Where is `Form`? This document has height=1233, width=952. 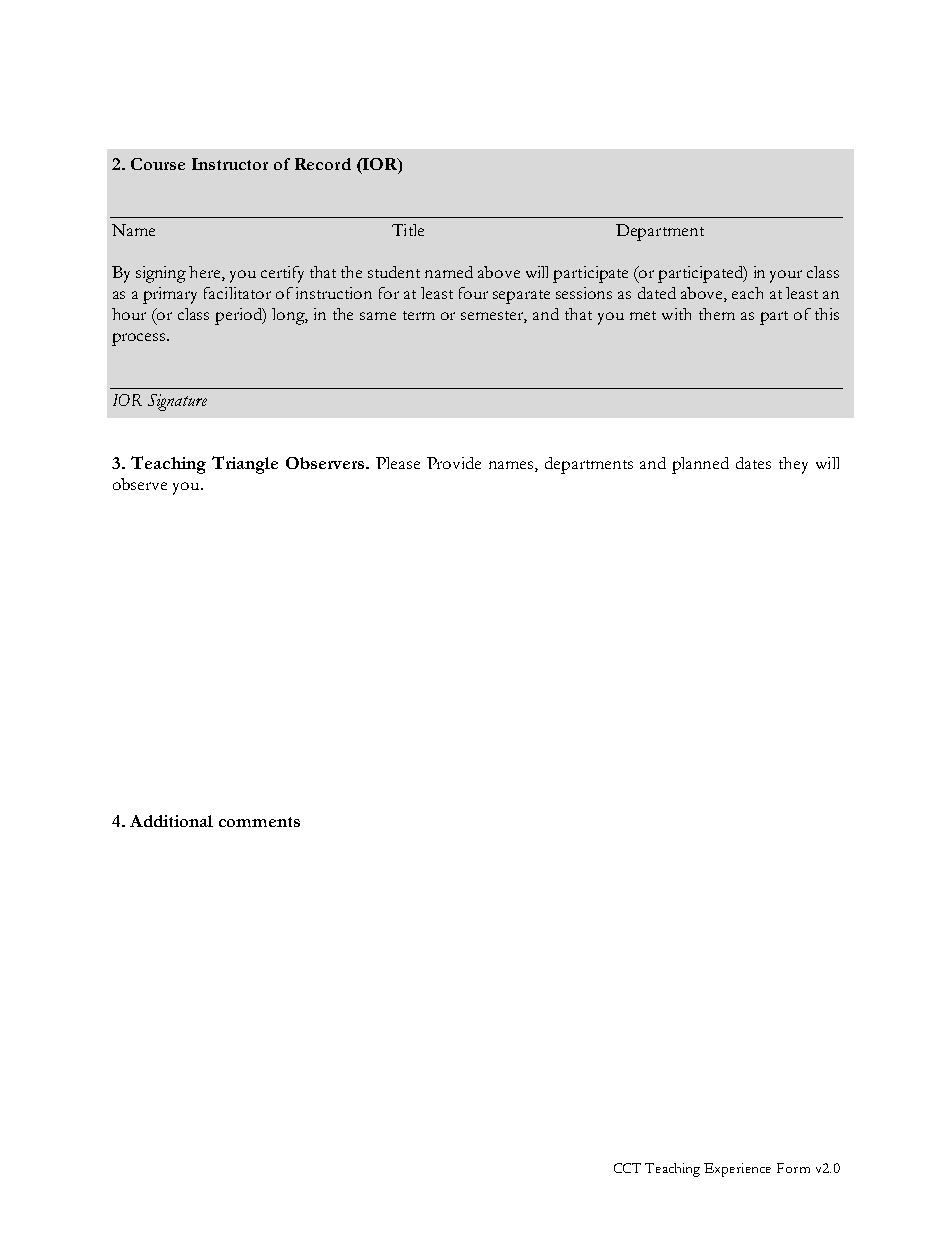
Form is located at coordinates (793, 1168).
